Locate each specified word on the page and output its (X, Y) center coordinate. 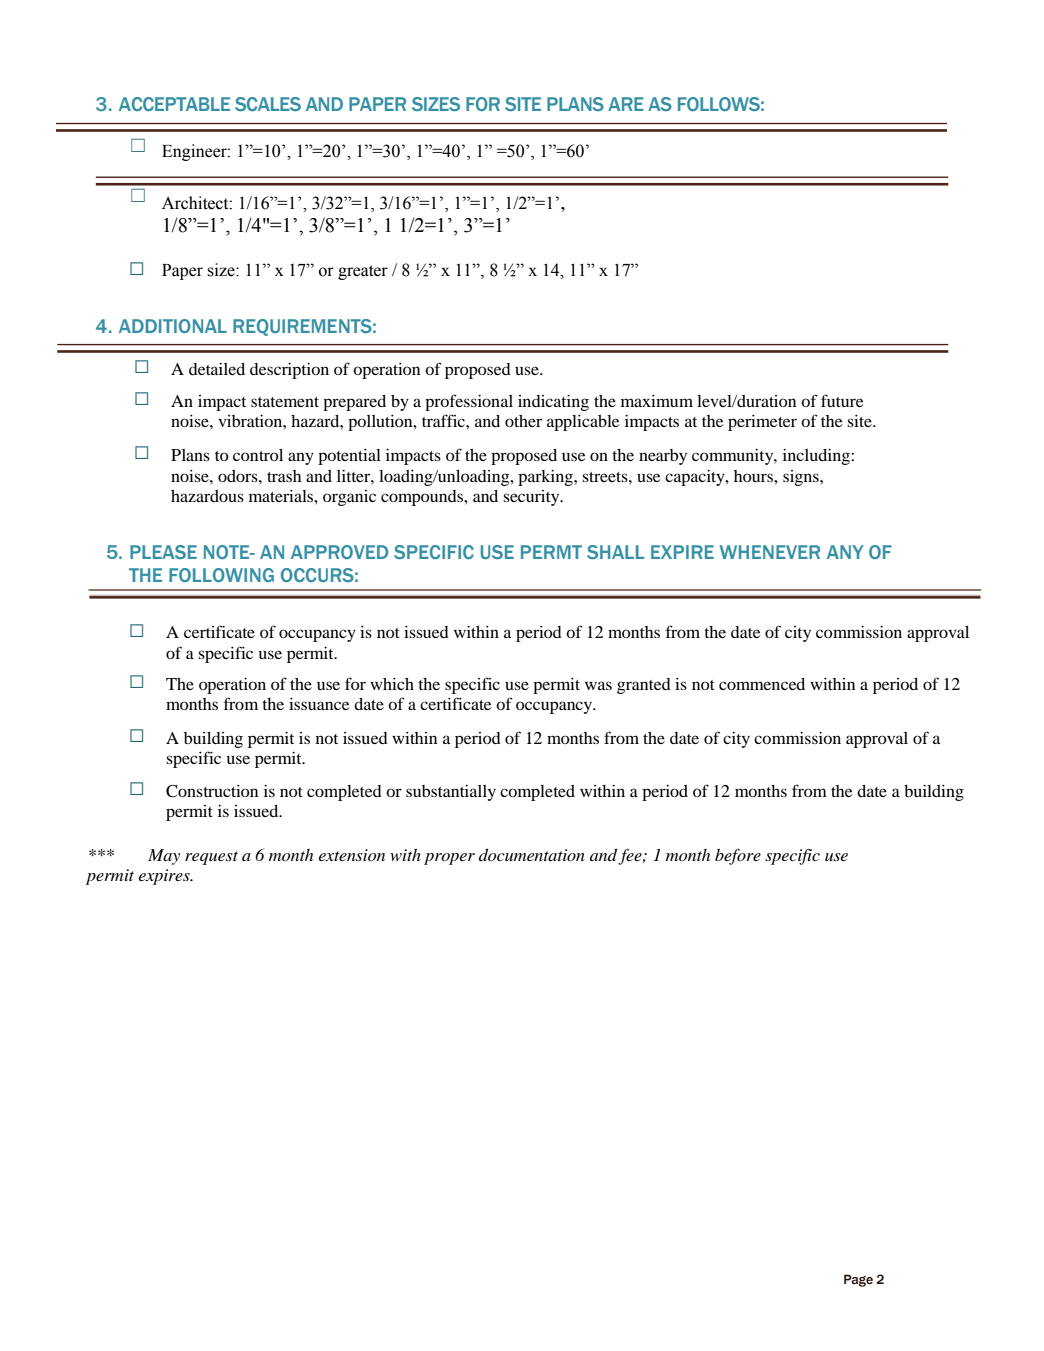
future (842, 400)
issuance (319, 704)
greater (363, 272)
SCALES (268, 104)
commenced (762, 684)
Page (858, 1280)
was (598, 685)
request (211, 858)
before (738, 856)
